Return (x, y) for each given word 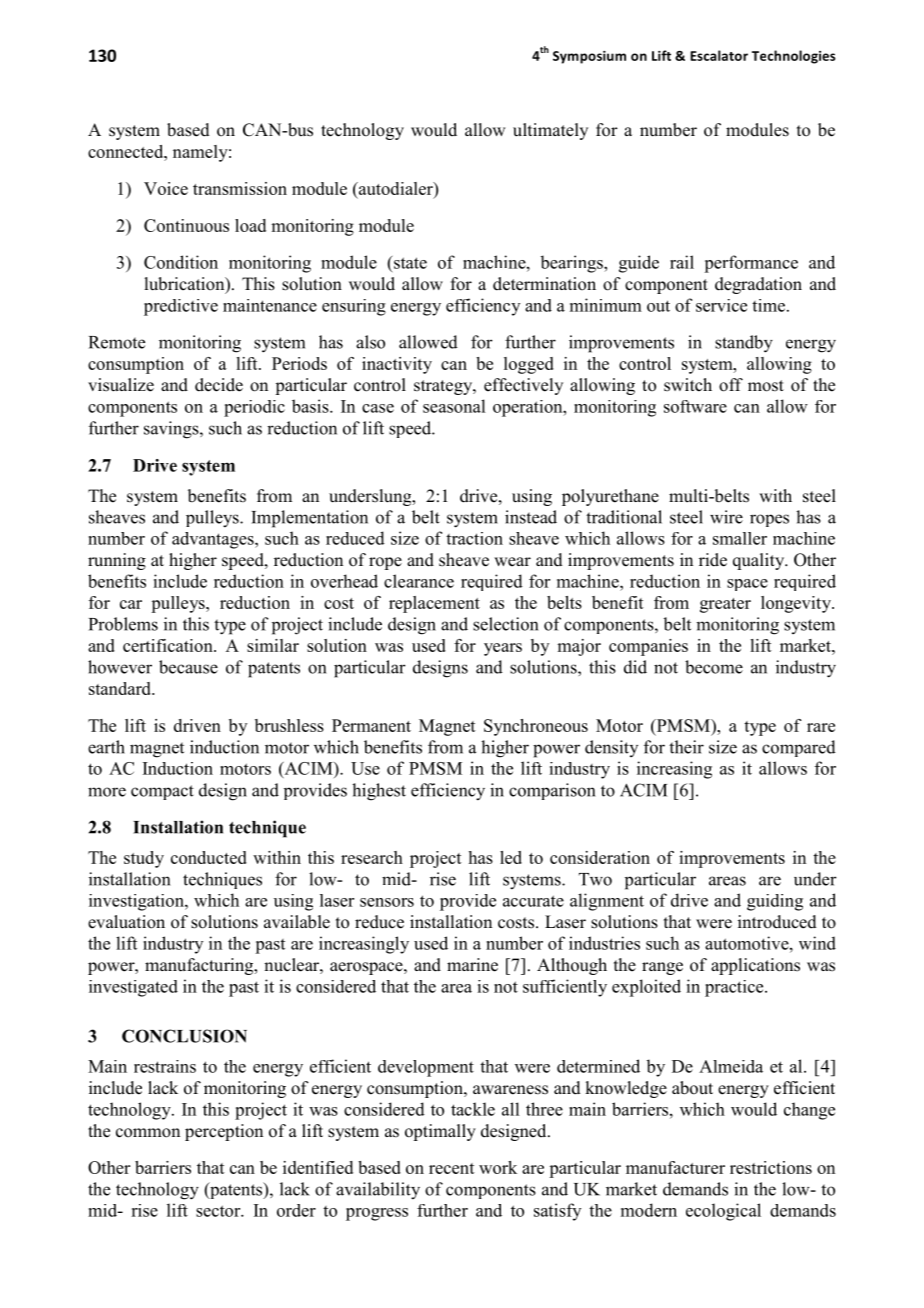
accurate (533, 901)
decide (219, 385)
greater (725, 605)
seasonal (454, 406)
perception (224, 1132)
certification (169, 645)
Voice (166, 188)
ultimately (550, 131)
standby (744, 344)
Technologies (794, 57)
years (503, 649)
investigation (137, 902)
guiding (775, 902)
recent (452, 1168)
